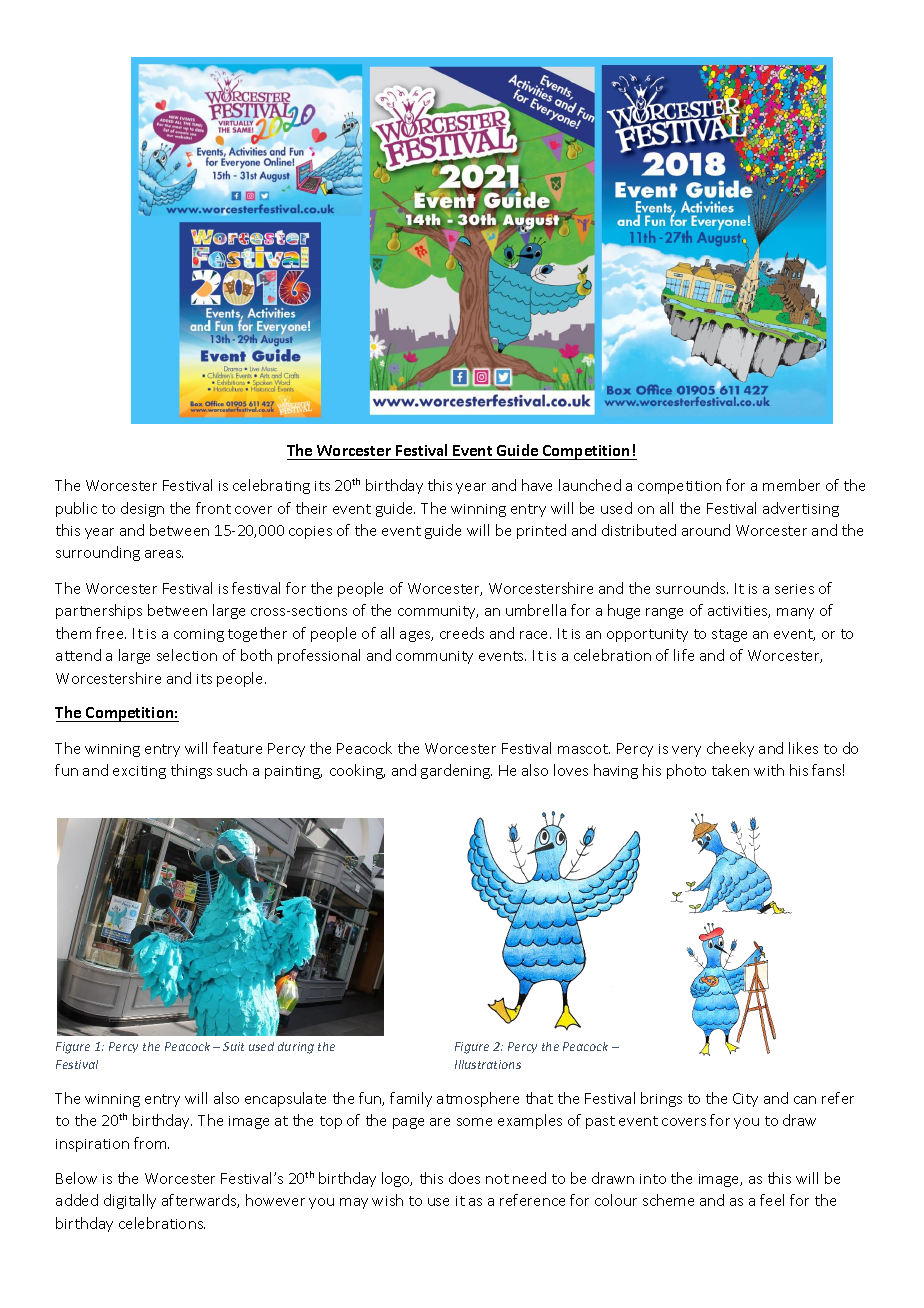 This image has width=924, height=1308. I want to click on Illustrations, so click(488, 1064).
